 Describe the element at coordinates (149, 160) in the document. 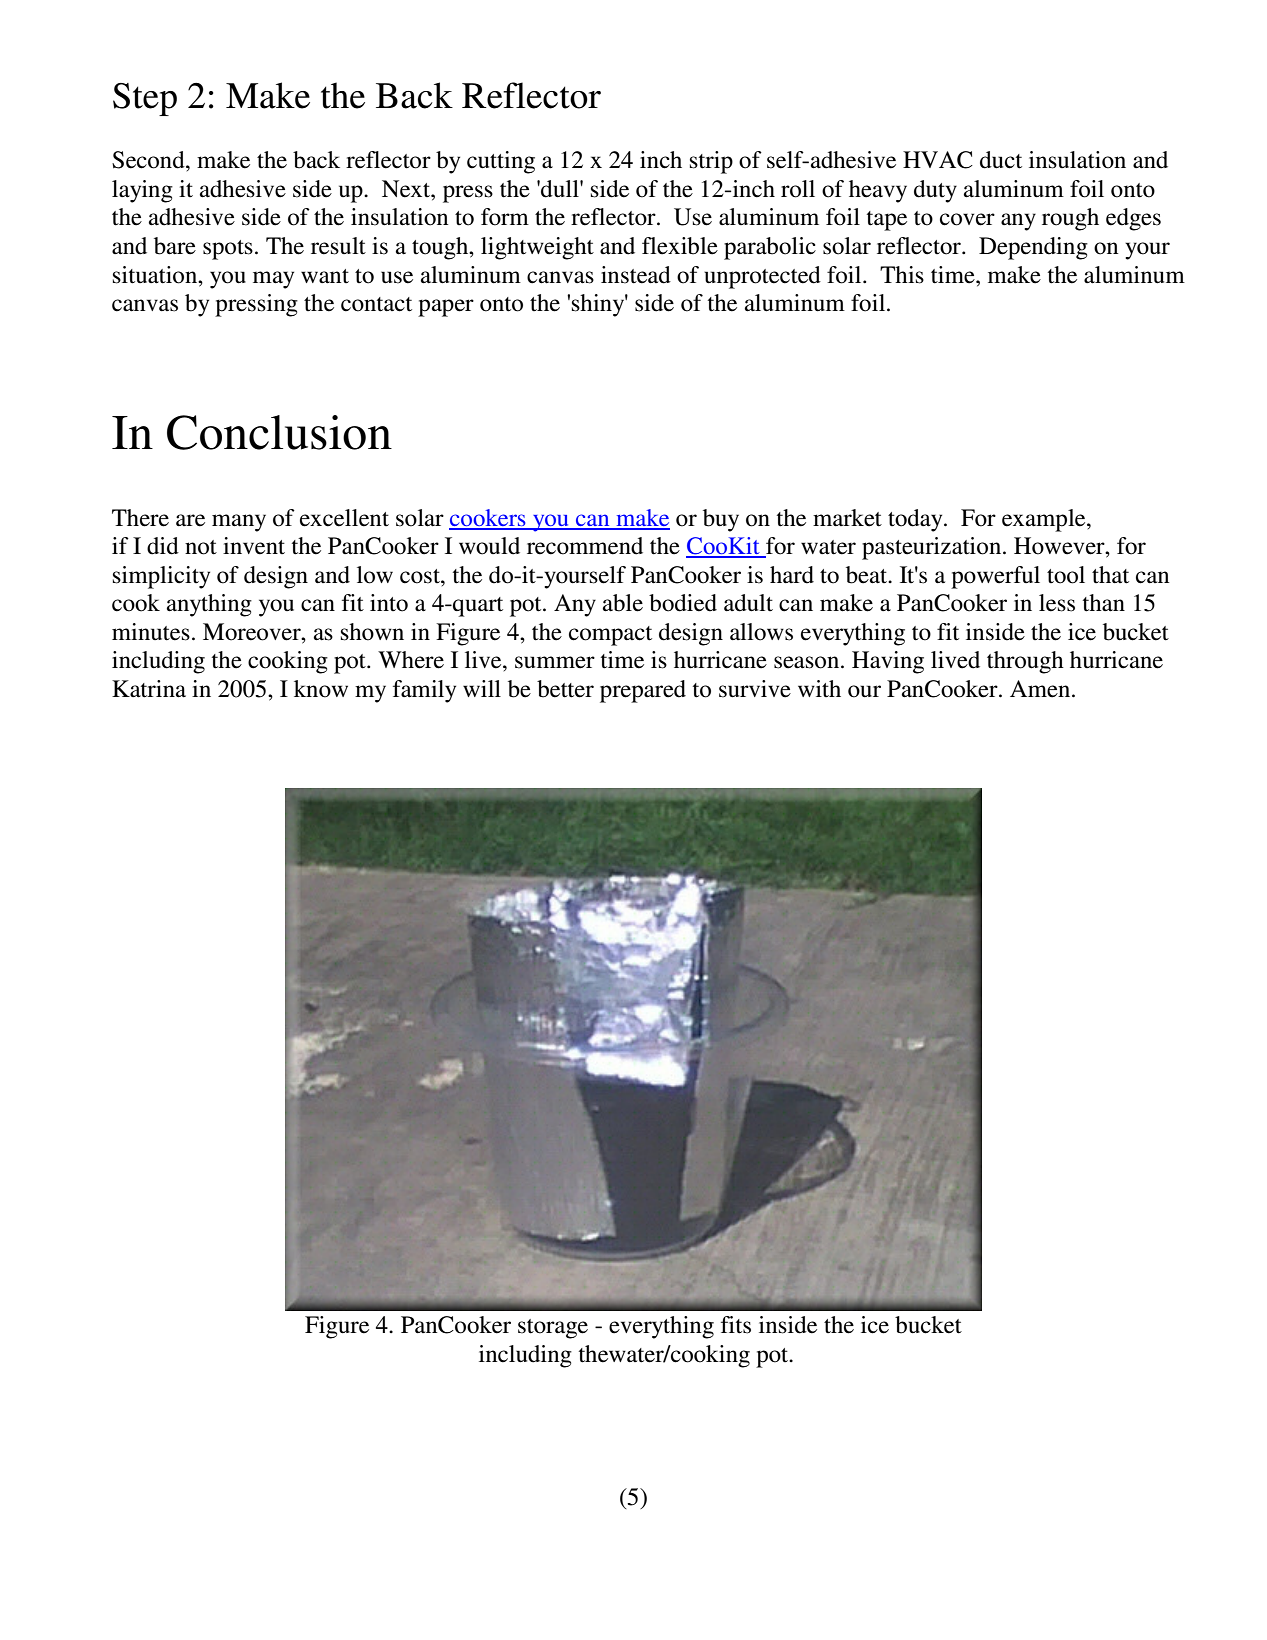

I see `Second` at that location.
